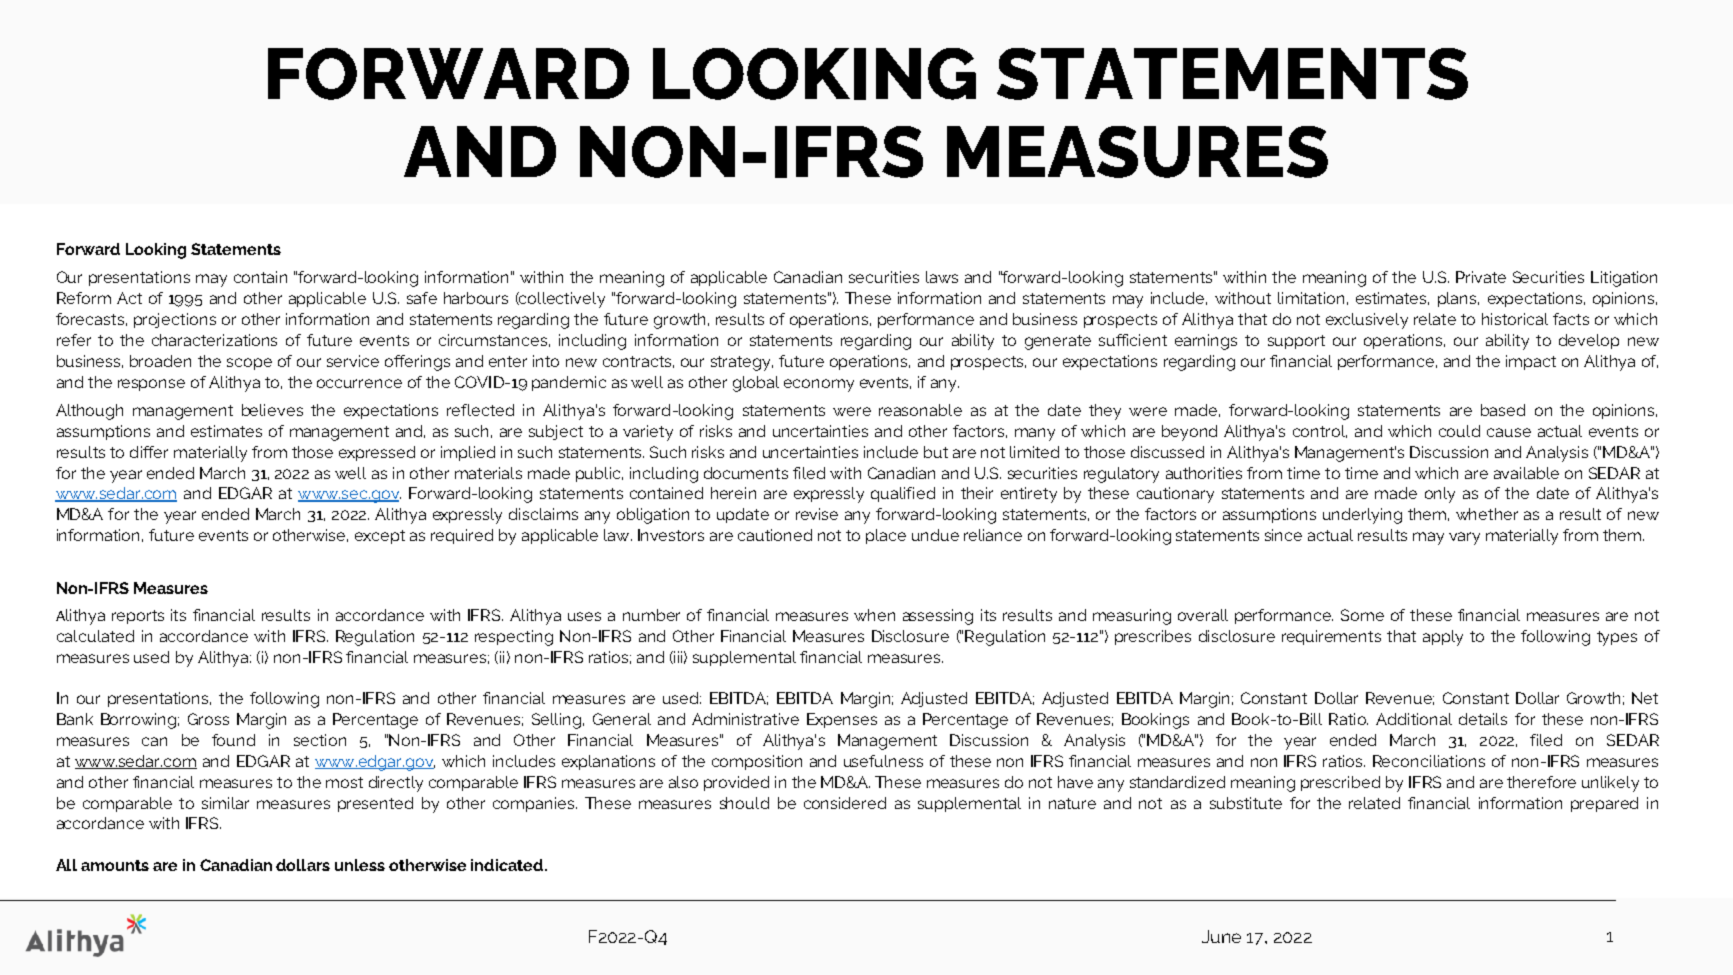 This screenshot has width=1733, height=975. Describe the element at coordinates (1221, 936) in the screenshot. I see `June` at that location.
